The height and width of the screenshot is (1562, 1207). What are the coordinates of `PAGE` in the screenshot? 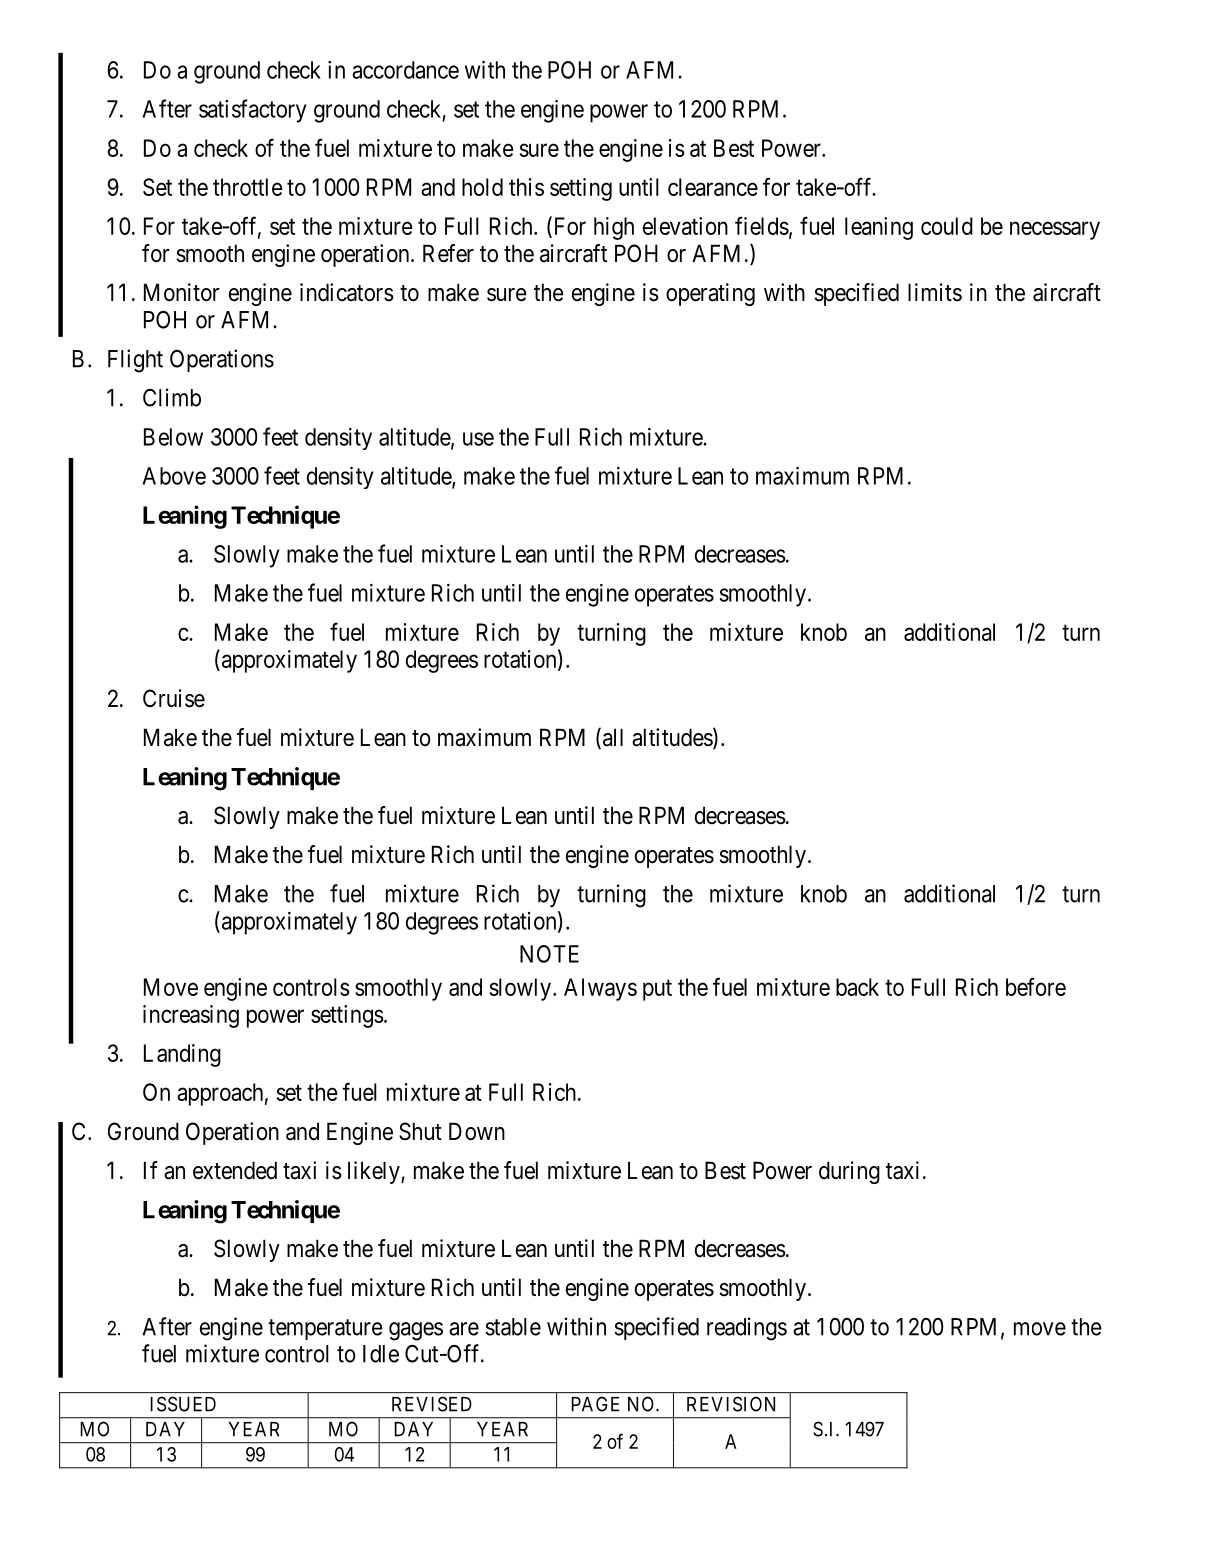 It's located at (595, 1404).
